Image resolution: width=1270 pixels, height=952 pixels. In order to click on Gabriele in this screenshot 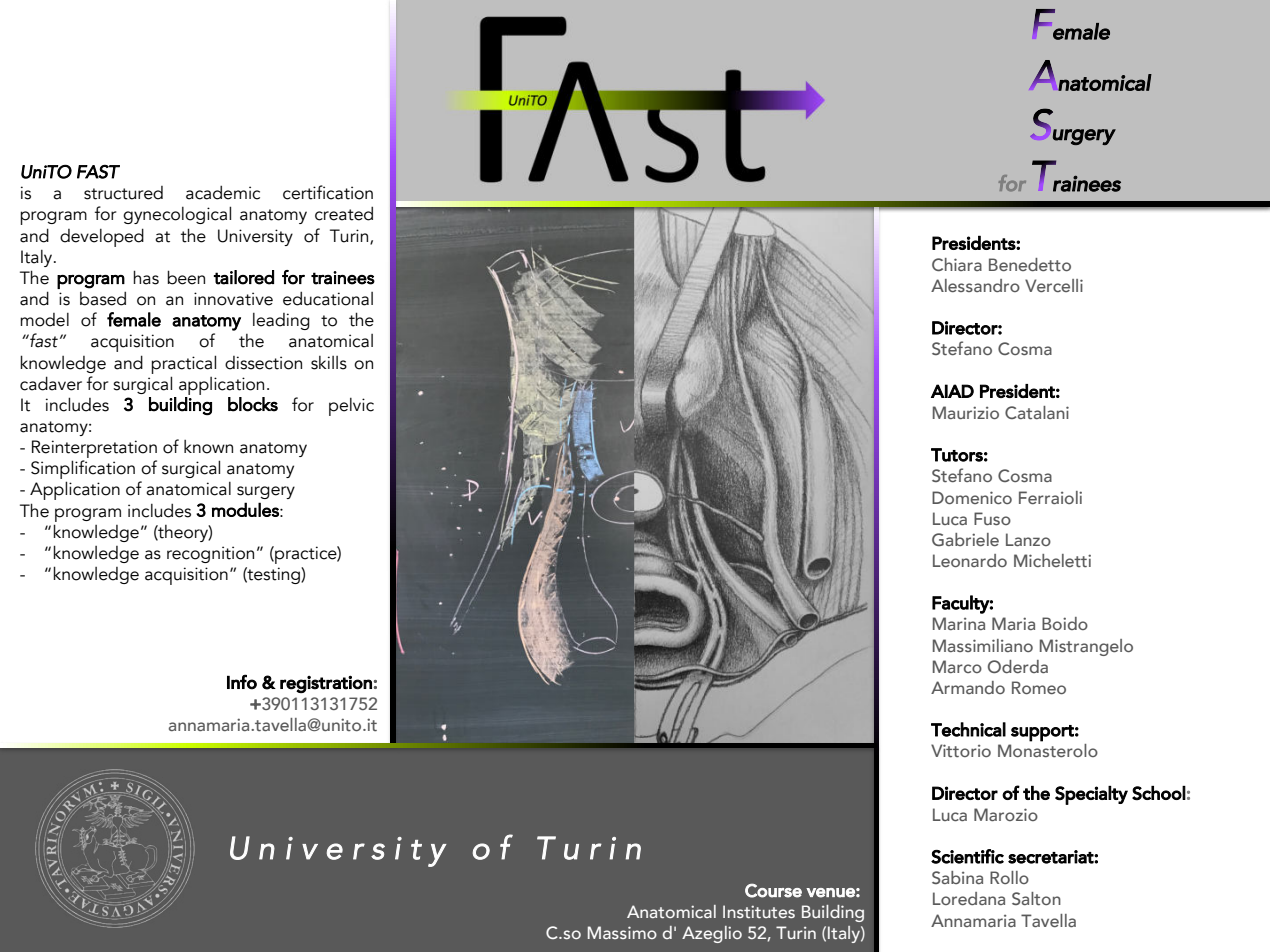, I will do `click(965, 539)`.
